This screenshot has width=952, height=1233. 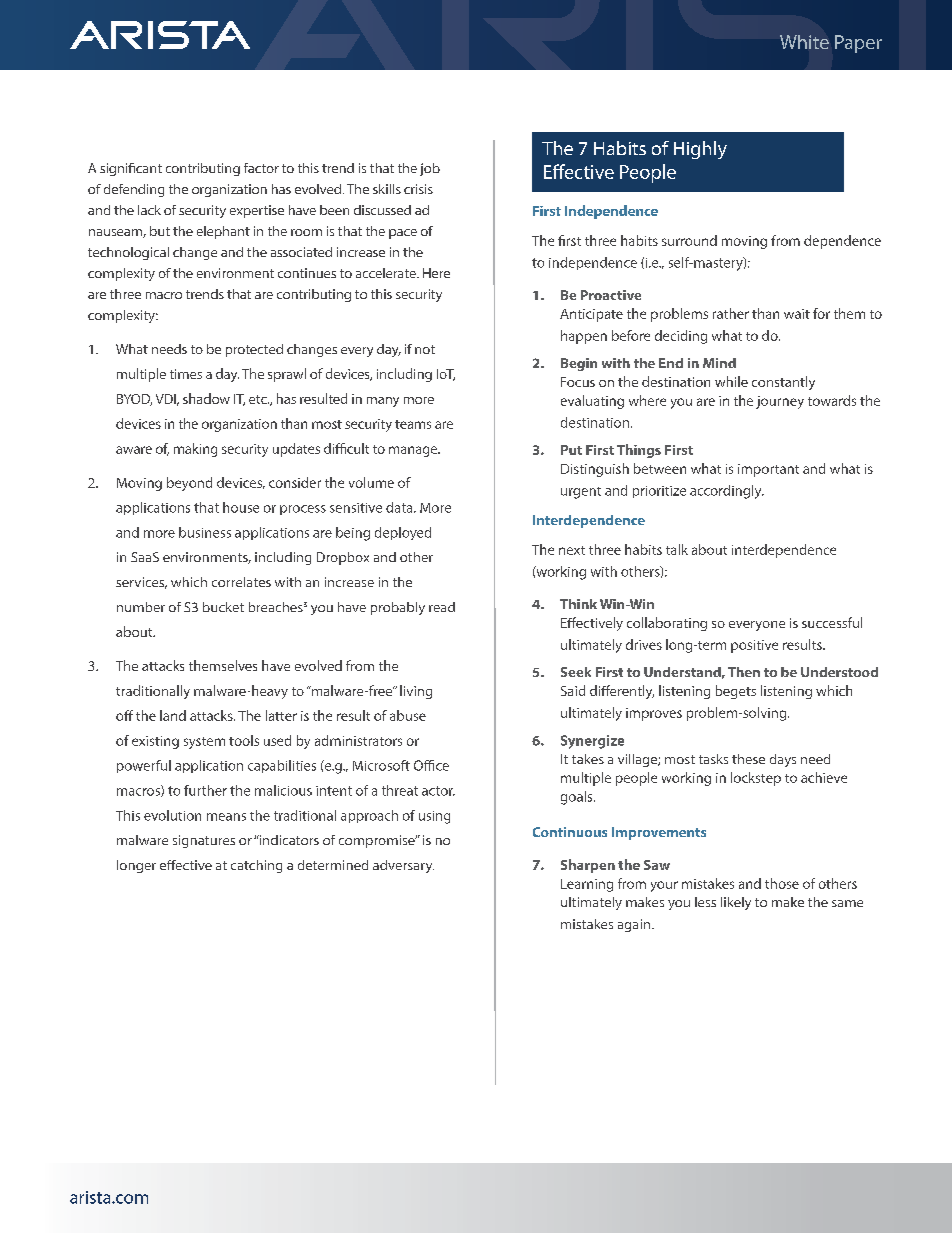 What do you see at coordinates (131, 169) in the screenshot?
I see `significant` at bounding box center [131, 169].
